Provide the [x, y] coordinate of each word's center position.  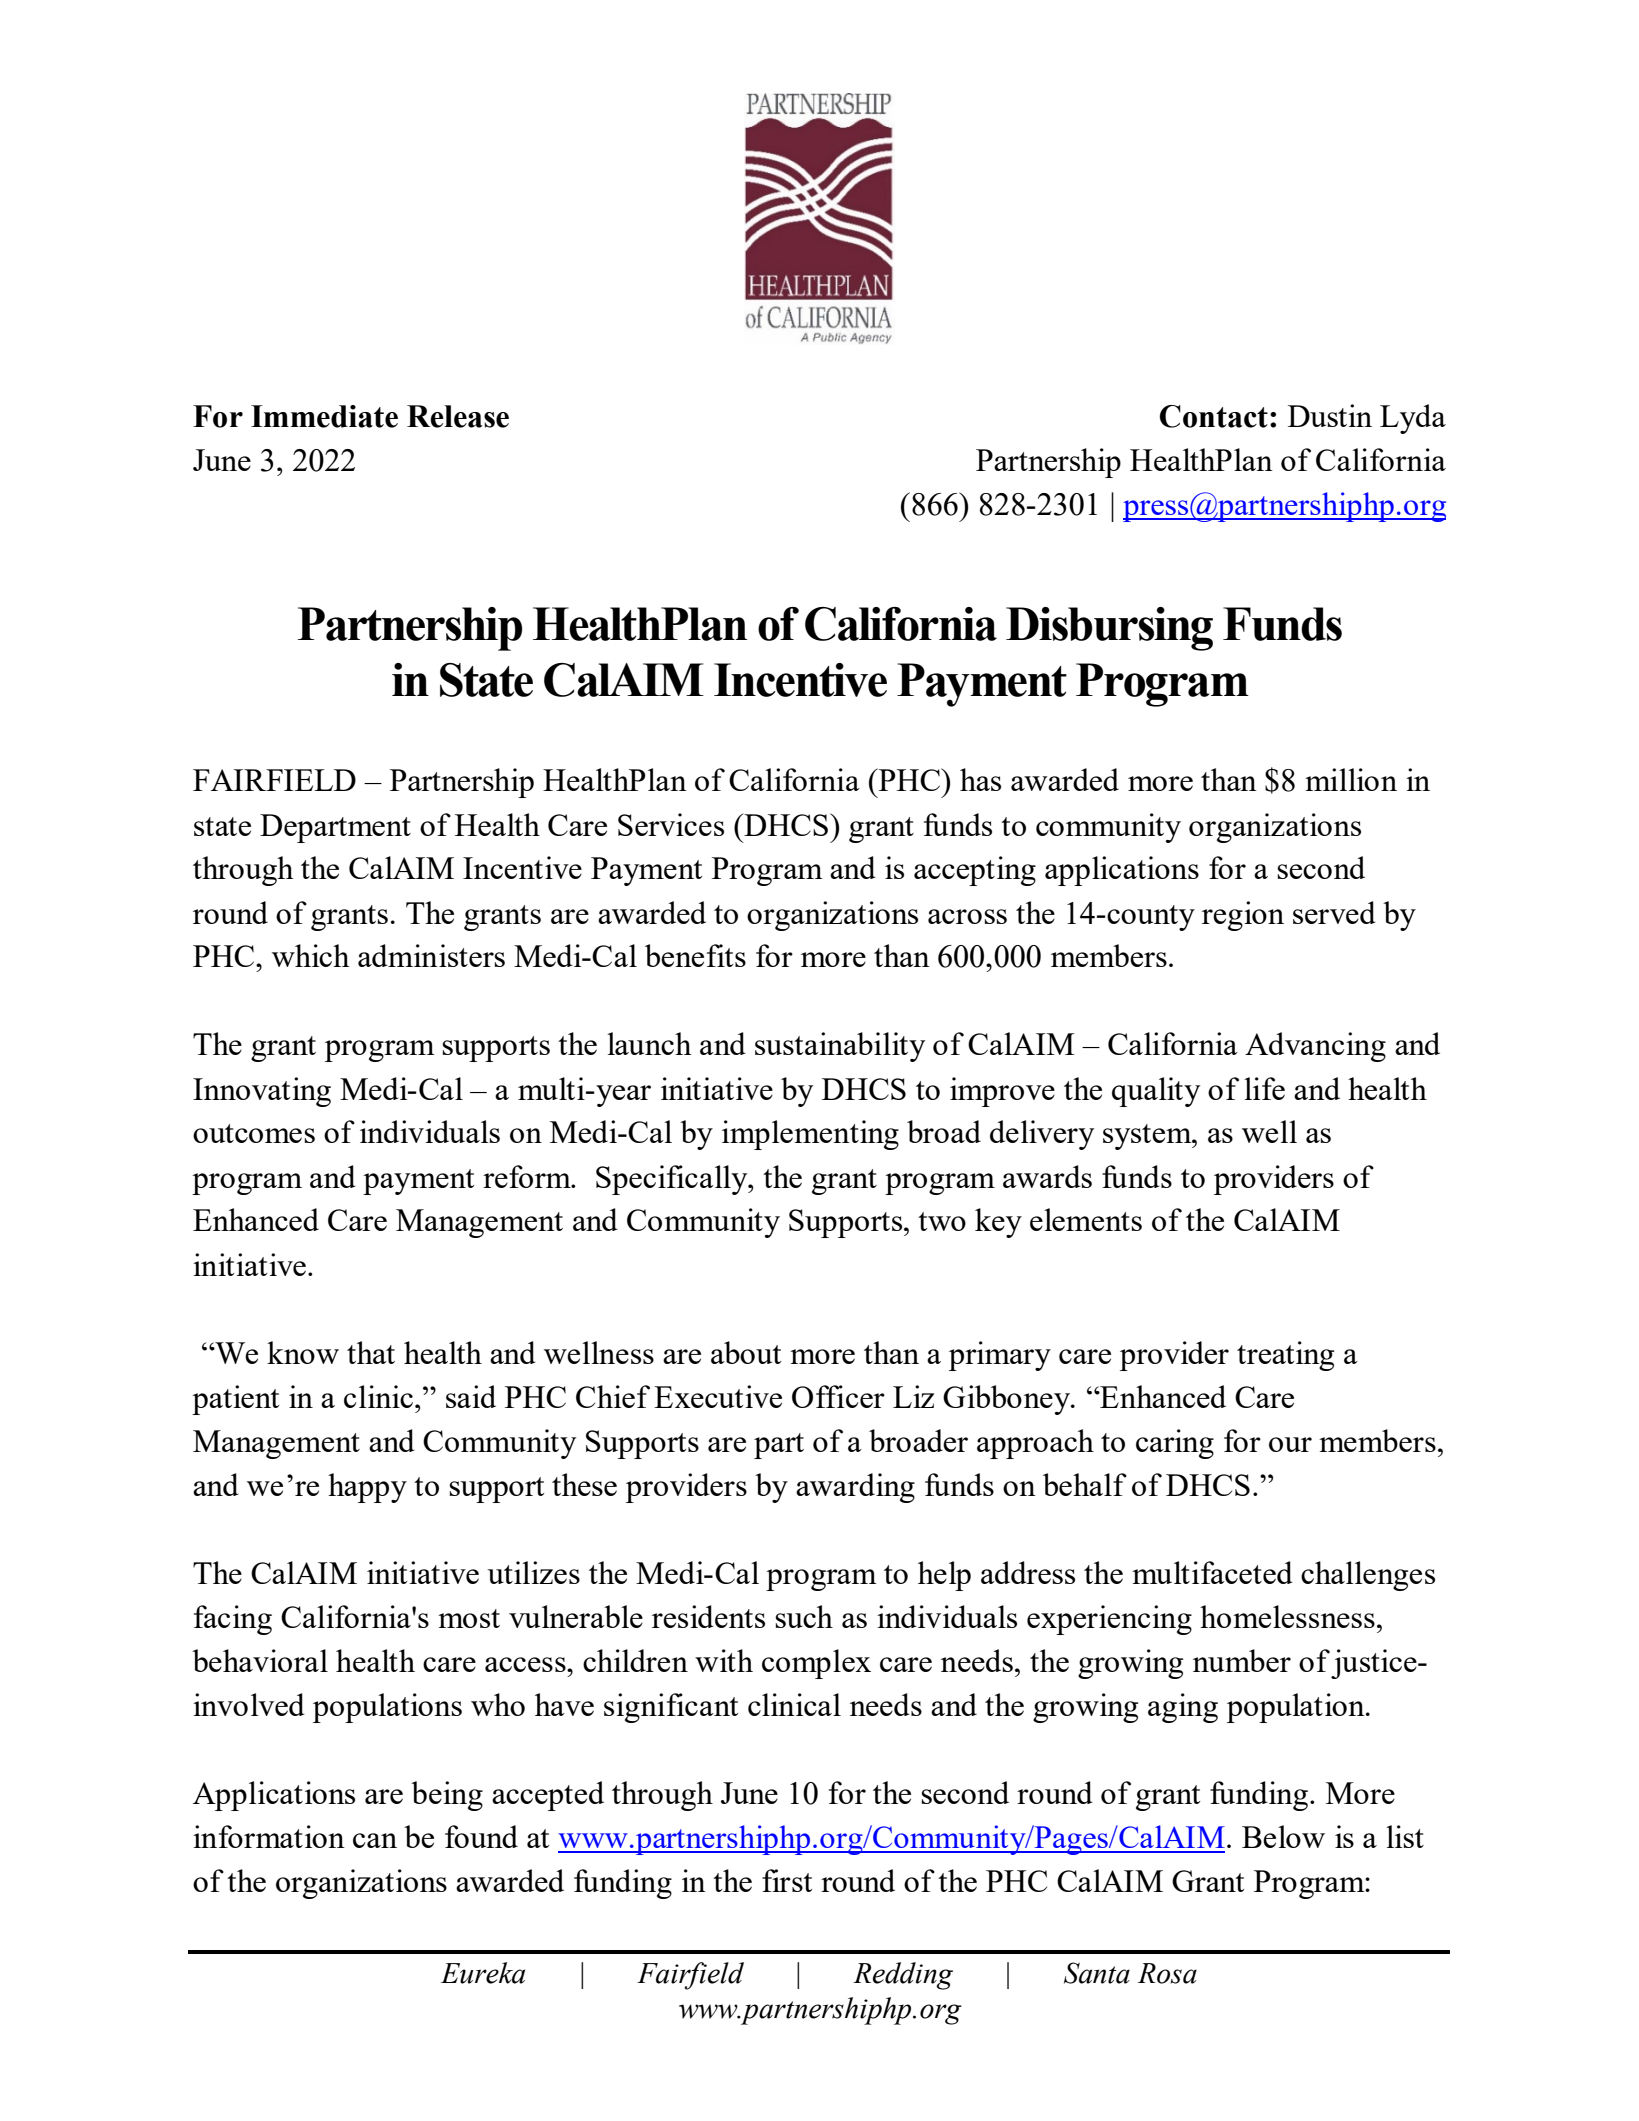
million [1351, 779]
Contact [1214, 416]
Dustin [1330, 415]
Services [671, 824]
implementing [810, 1135]
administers [431, 955]
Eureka [483, 1973]
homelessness [1287, 1616]
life [1264, 1088]
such [804, 1616]
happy [367, 1488]
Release [458, 416]
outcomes [254, 1133]
